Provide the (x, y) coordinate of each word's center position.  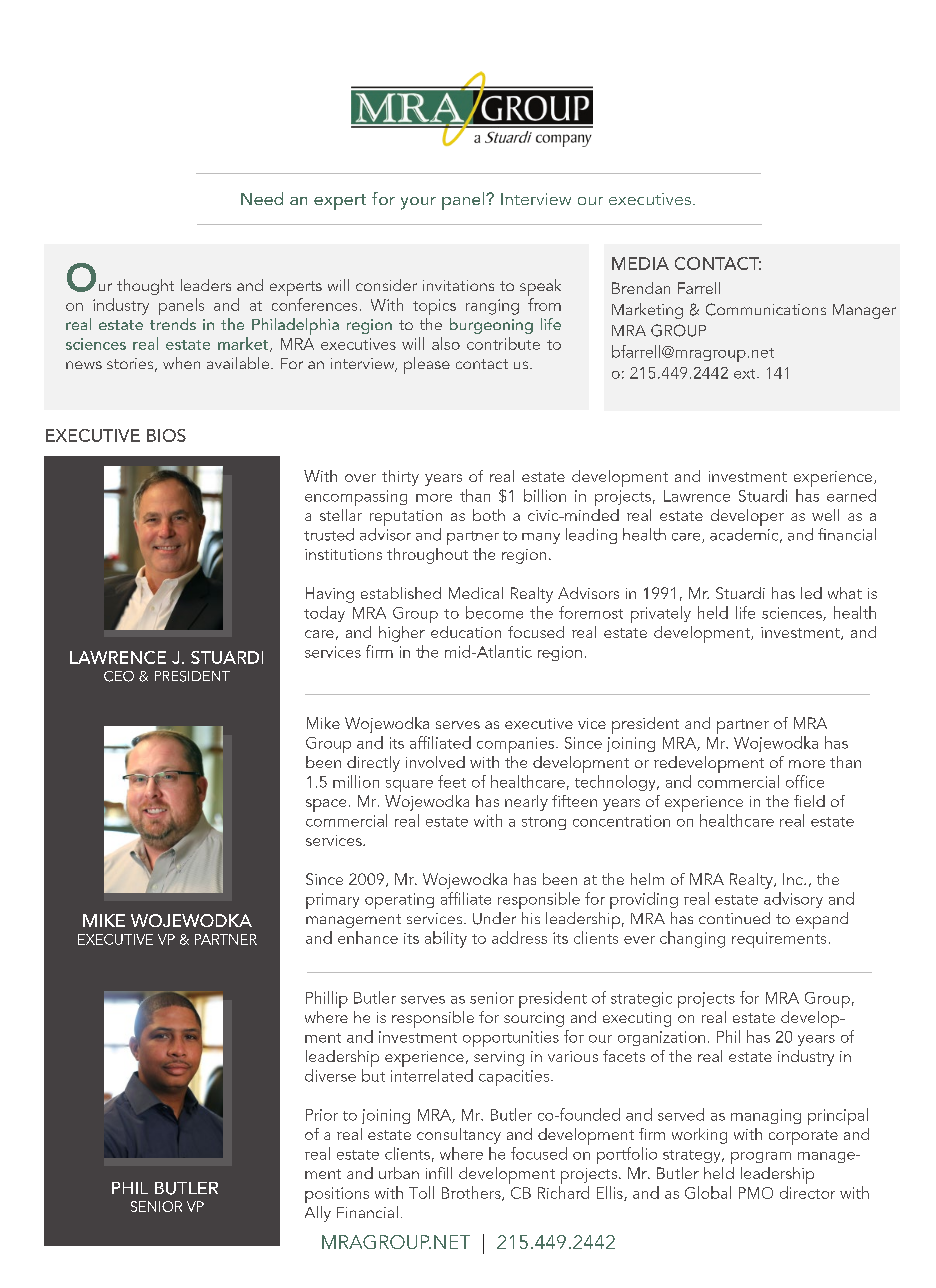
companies (517, 745)
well (825, 515)
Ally (318, 1214)
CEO (119, 676)
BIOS (166, 435)
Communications (766, 309)
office (805, 781)
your (418, 203)
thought (145, 287)
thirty (400, 478)
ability (446, 939)
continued (734, 918)
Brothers (472, 1193)
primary (332, 901)
